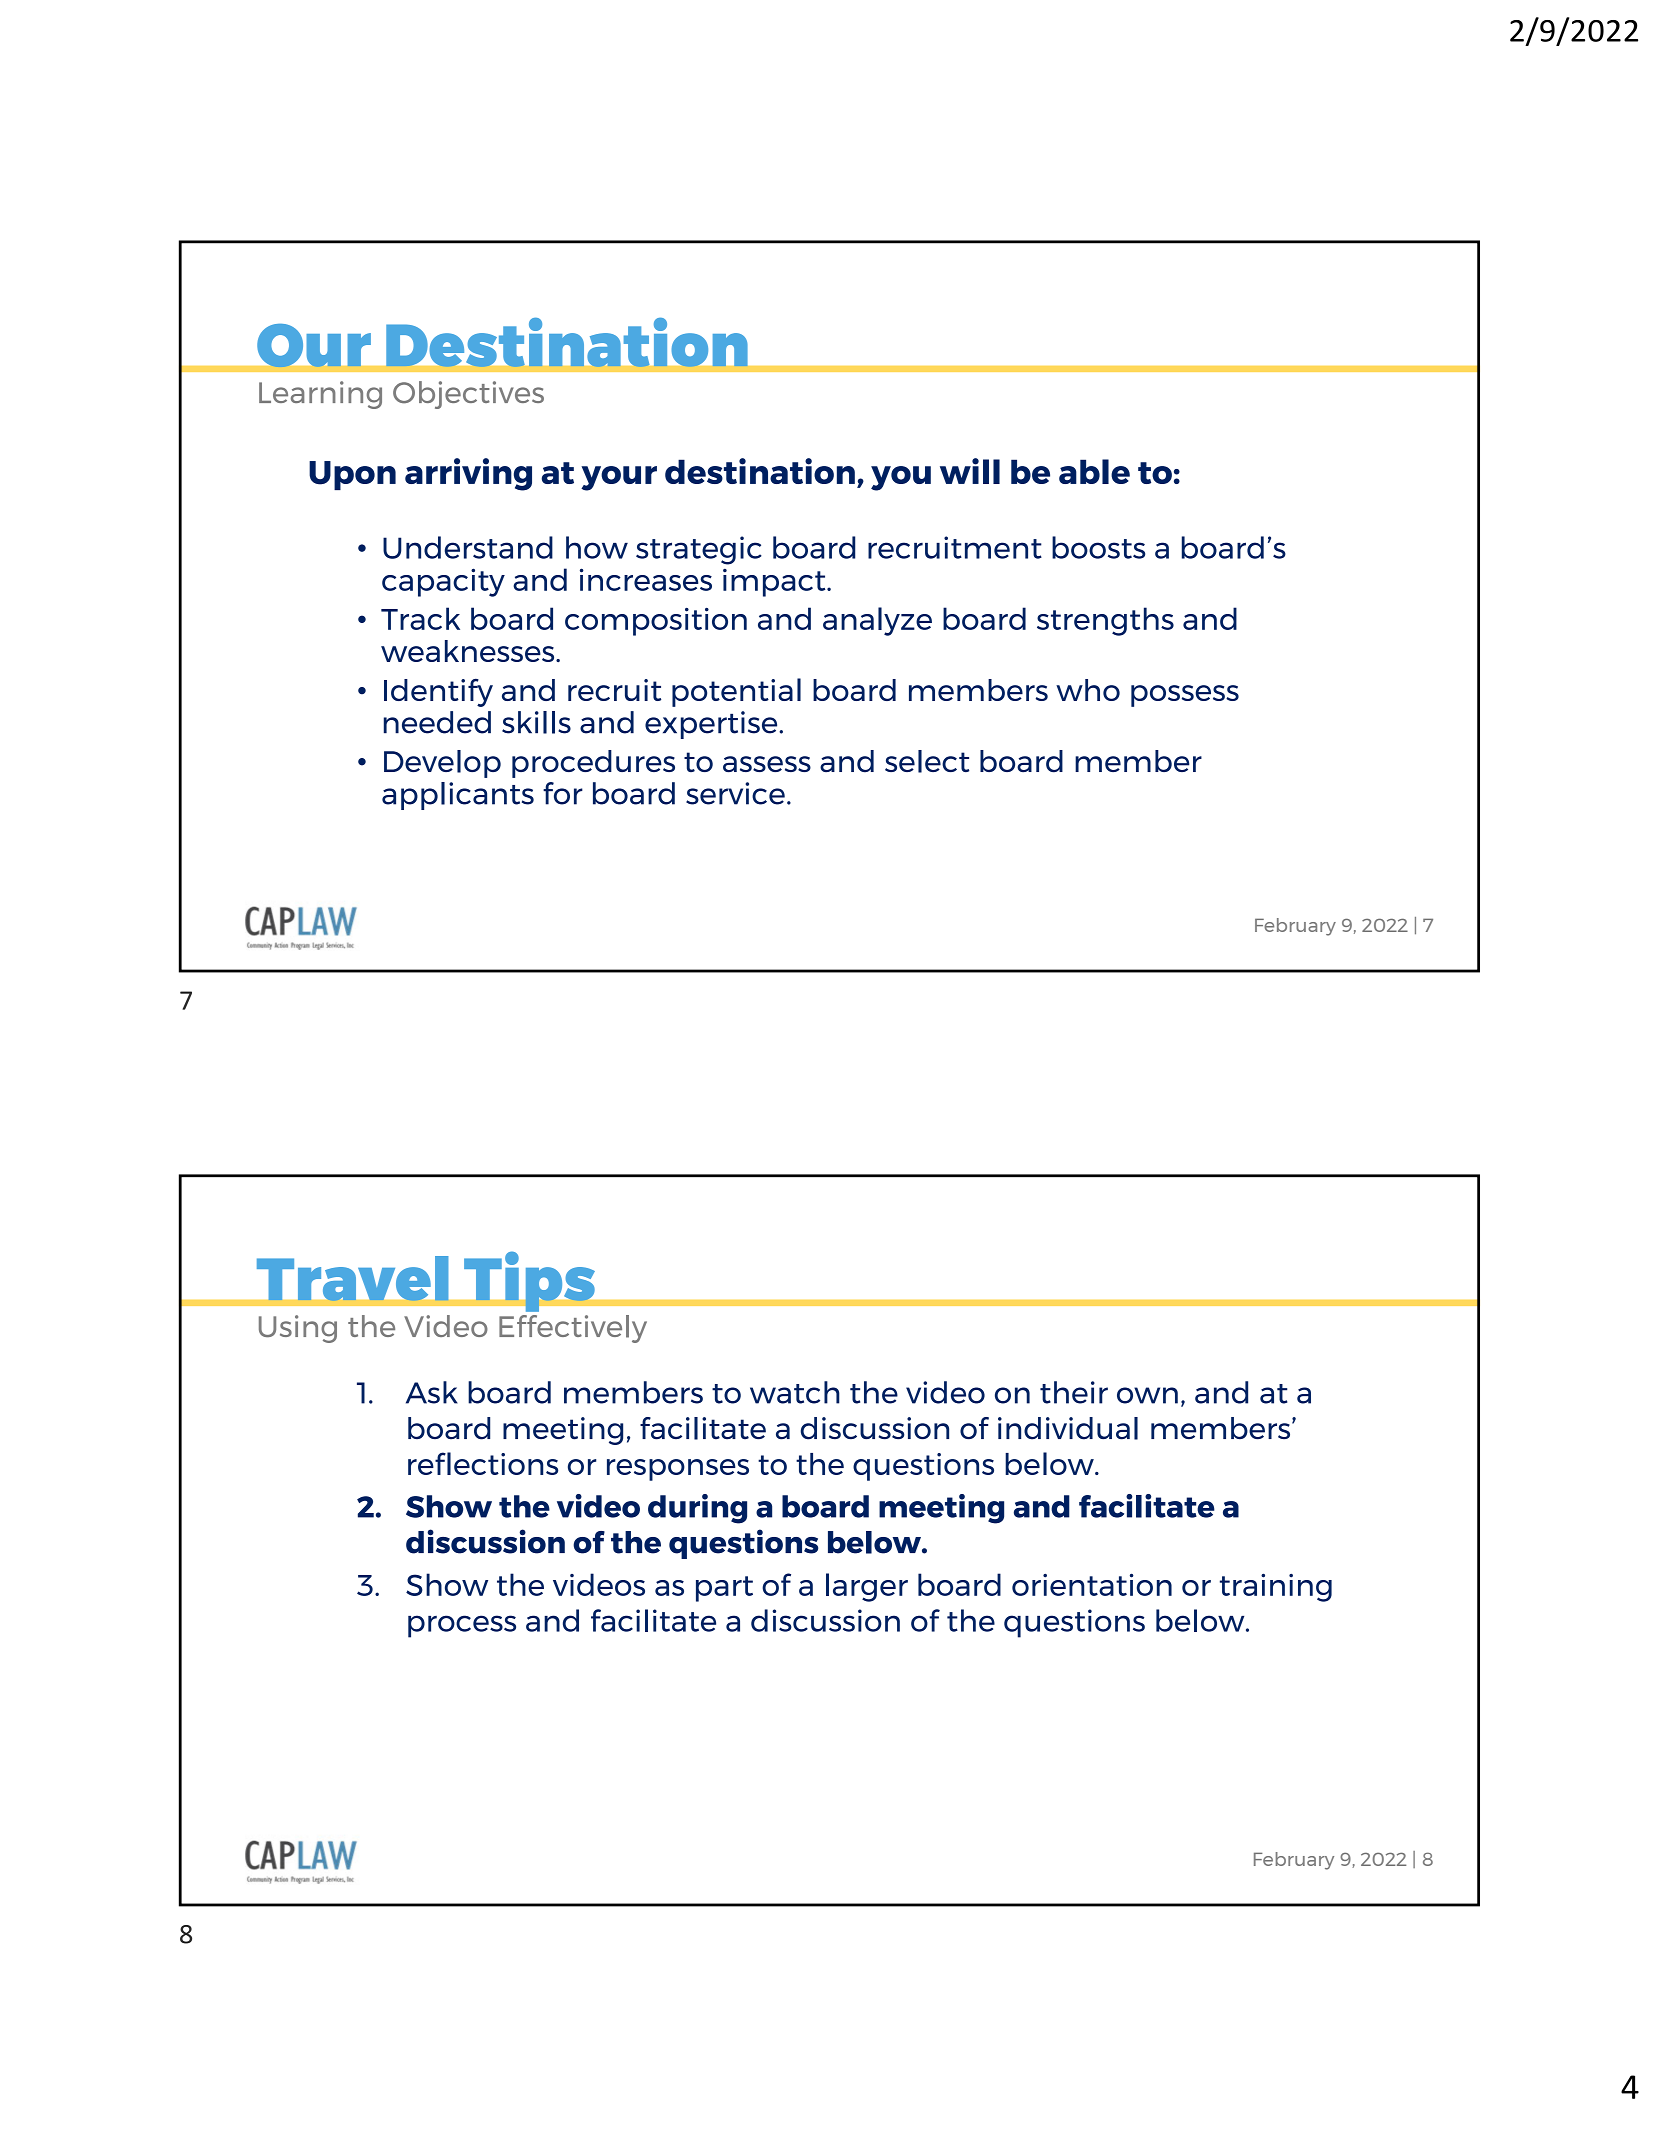  What do you see at coordinates (724, 1589) in the image?
I see `part` at bounding box center [724, 1589].
